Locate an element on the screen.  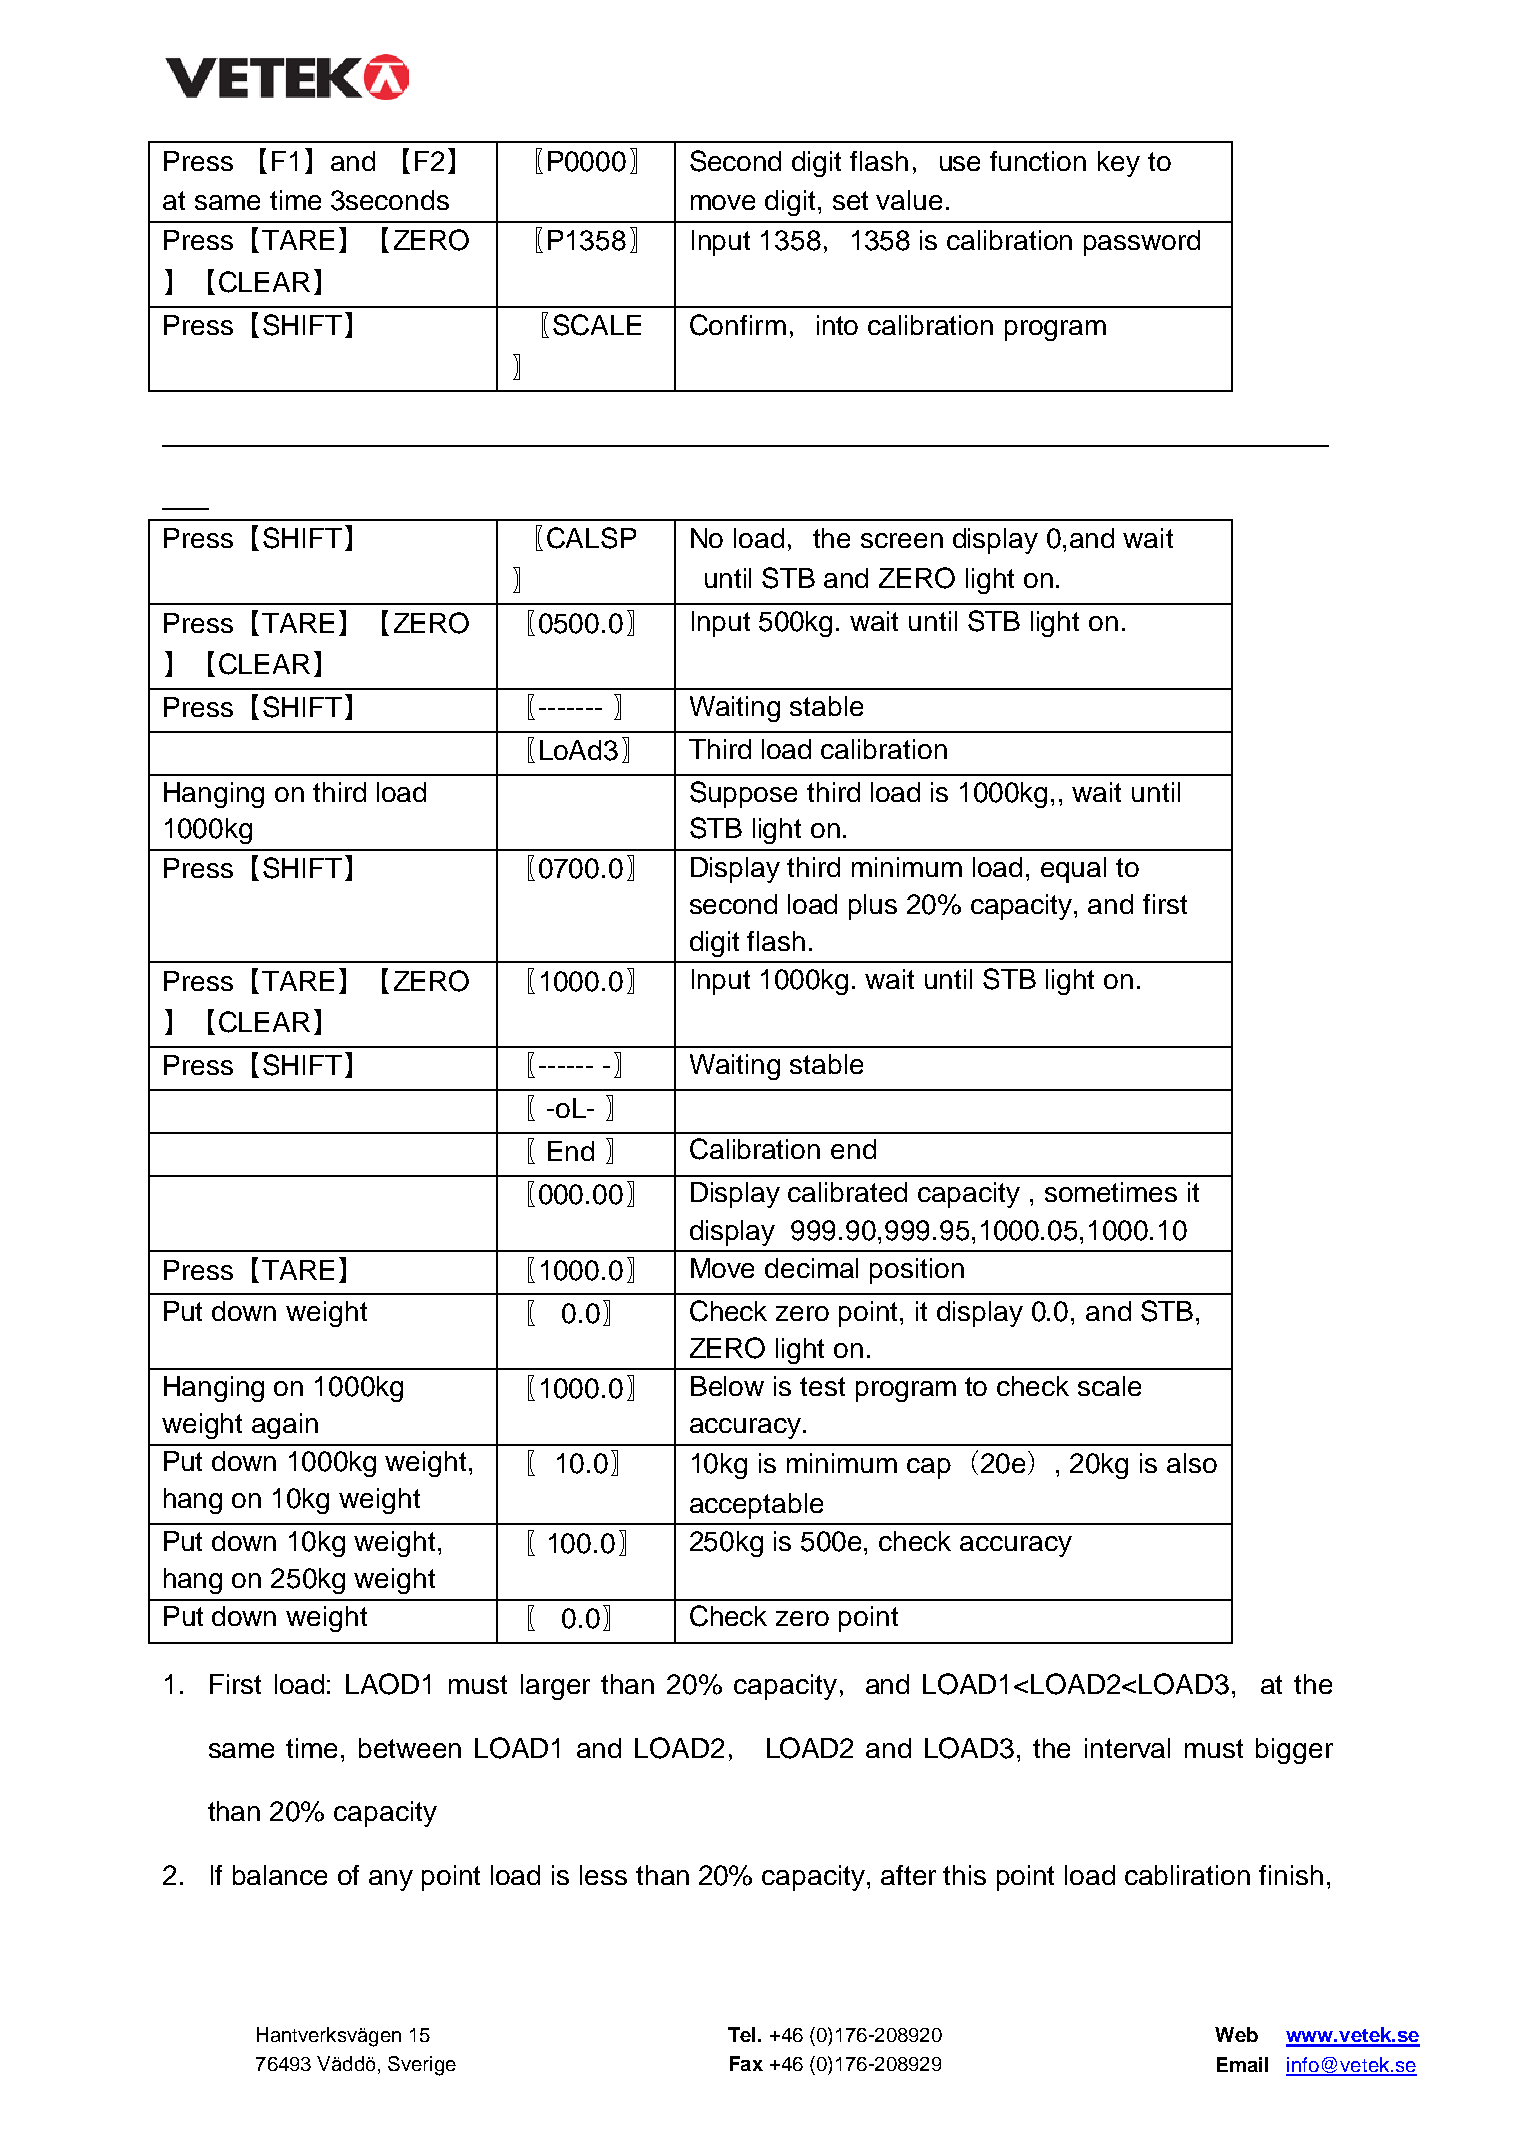
calibrated is located at coordinates (847, 1192).
